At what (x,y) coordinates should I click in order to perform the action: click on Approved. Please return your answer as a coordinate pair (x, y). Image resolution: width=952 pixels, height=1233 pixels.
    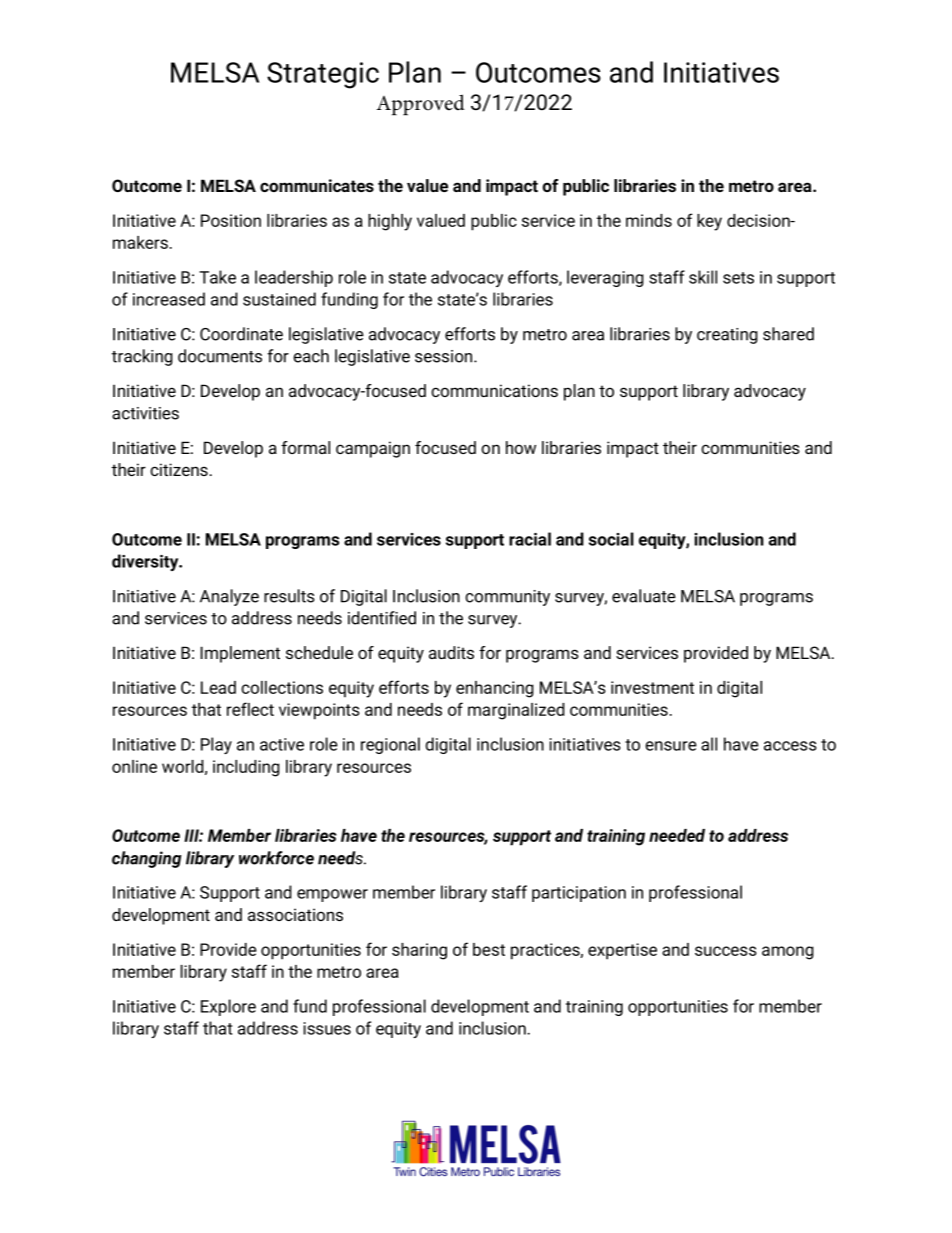
    Looking at the image, I should click on (420, 105).
